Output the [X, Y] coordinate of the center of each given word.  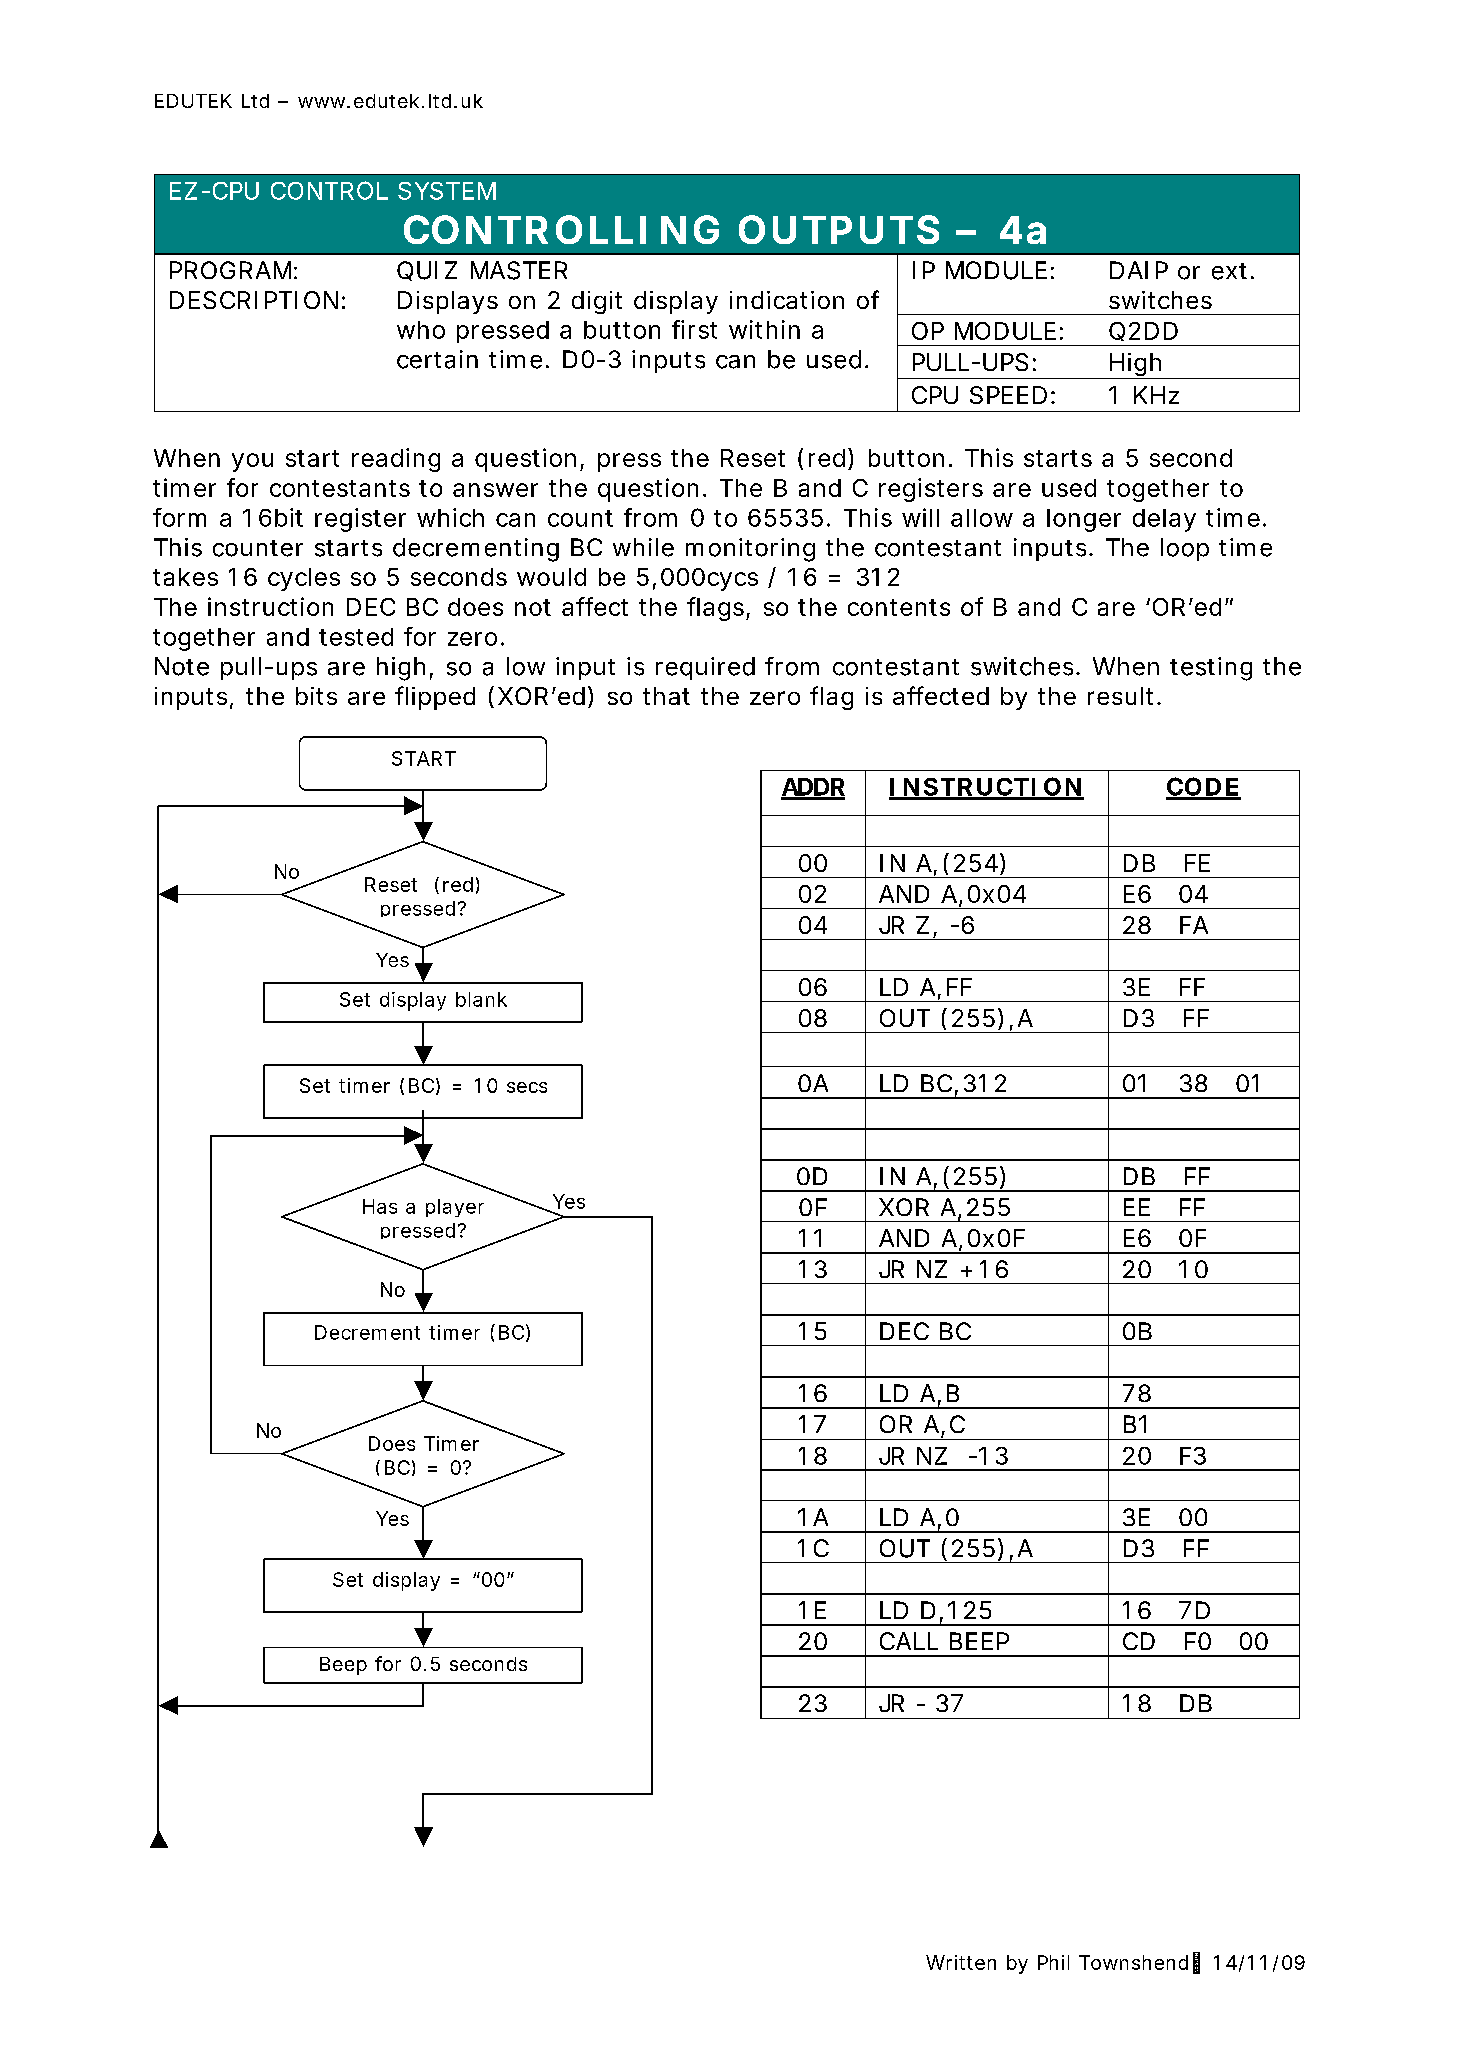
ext [1229, 271]
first [694, 329]
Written [961, 1962]
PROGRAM [230, 270]
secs [527, 1087]
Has [380, 1206]
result [1120, 696]
